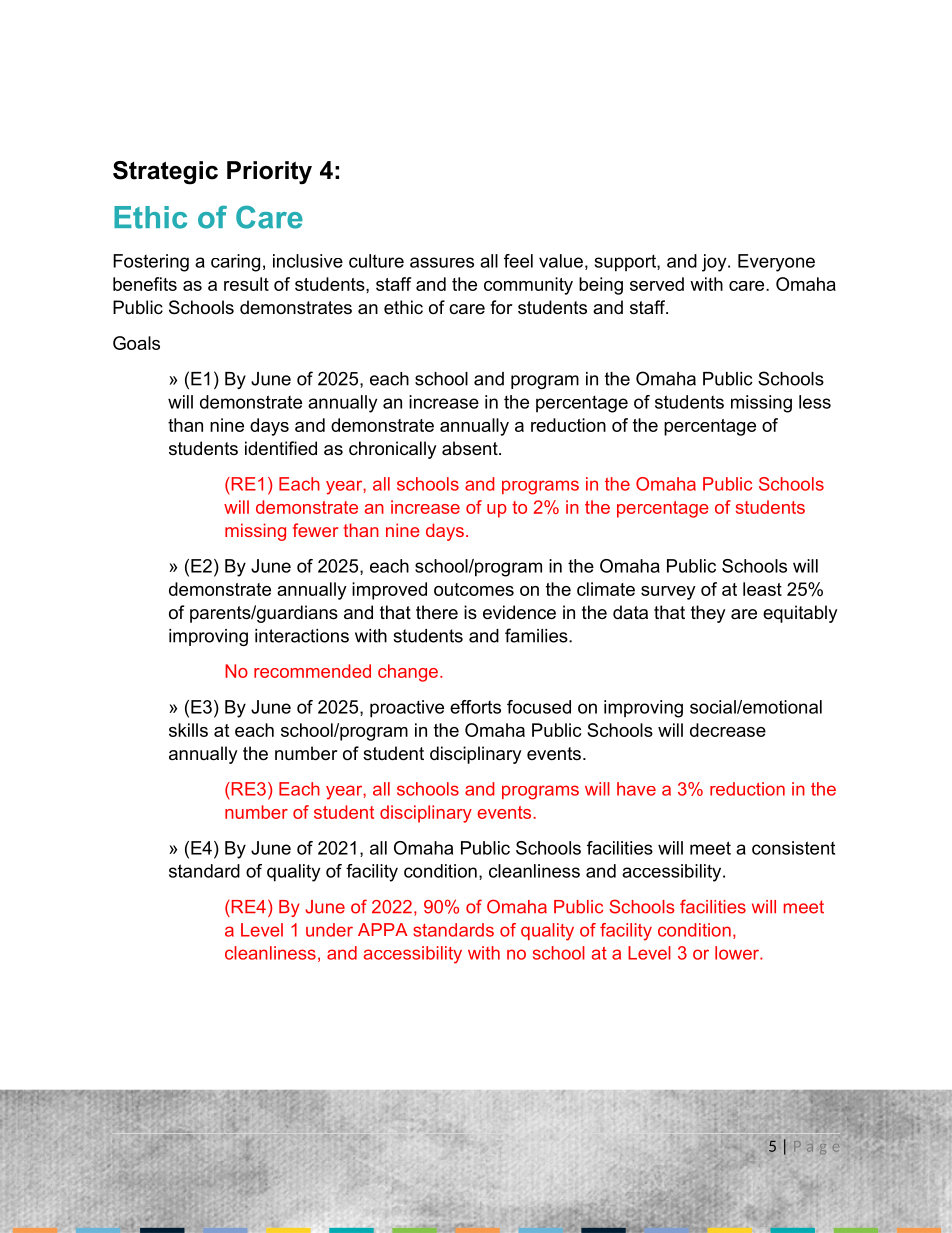 This screenshot has width=952, height=1233. I want to click on Priority, so click(269, 173).
